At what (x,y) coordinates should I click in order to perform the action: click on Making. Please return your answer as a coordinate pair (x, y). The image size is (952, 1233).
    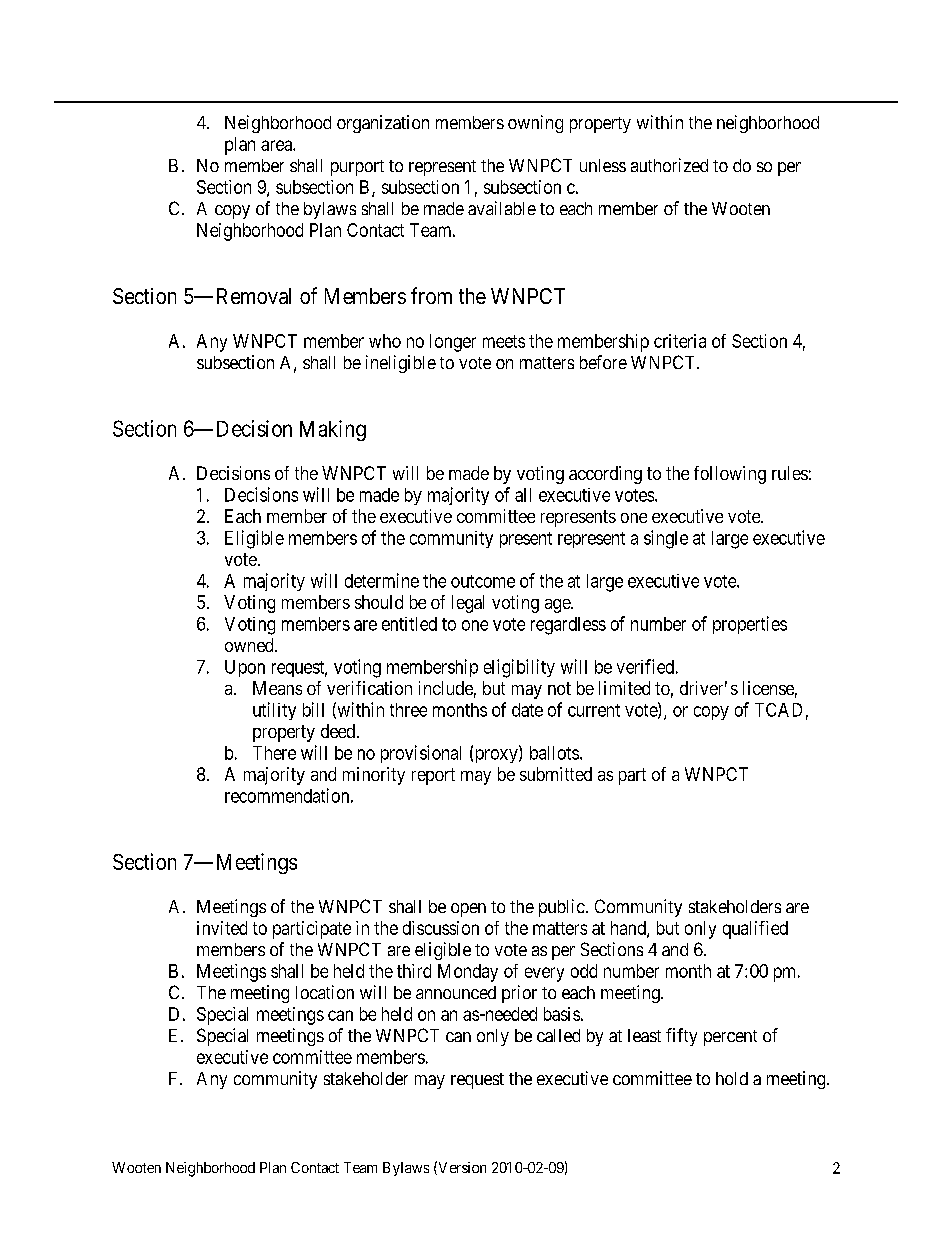
    Looking at the image, I should click on (333, 430).
